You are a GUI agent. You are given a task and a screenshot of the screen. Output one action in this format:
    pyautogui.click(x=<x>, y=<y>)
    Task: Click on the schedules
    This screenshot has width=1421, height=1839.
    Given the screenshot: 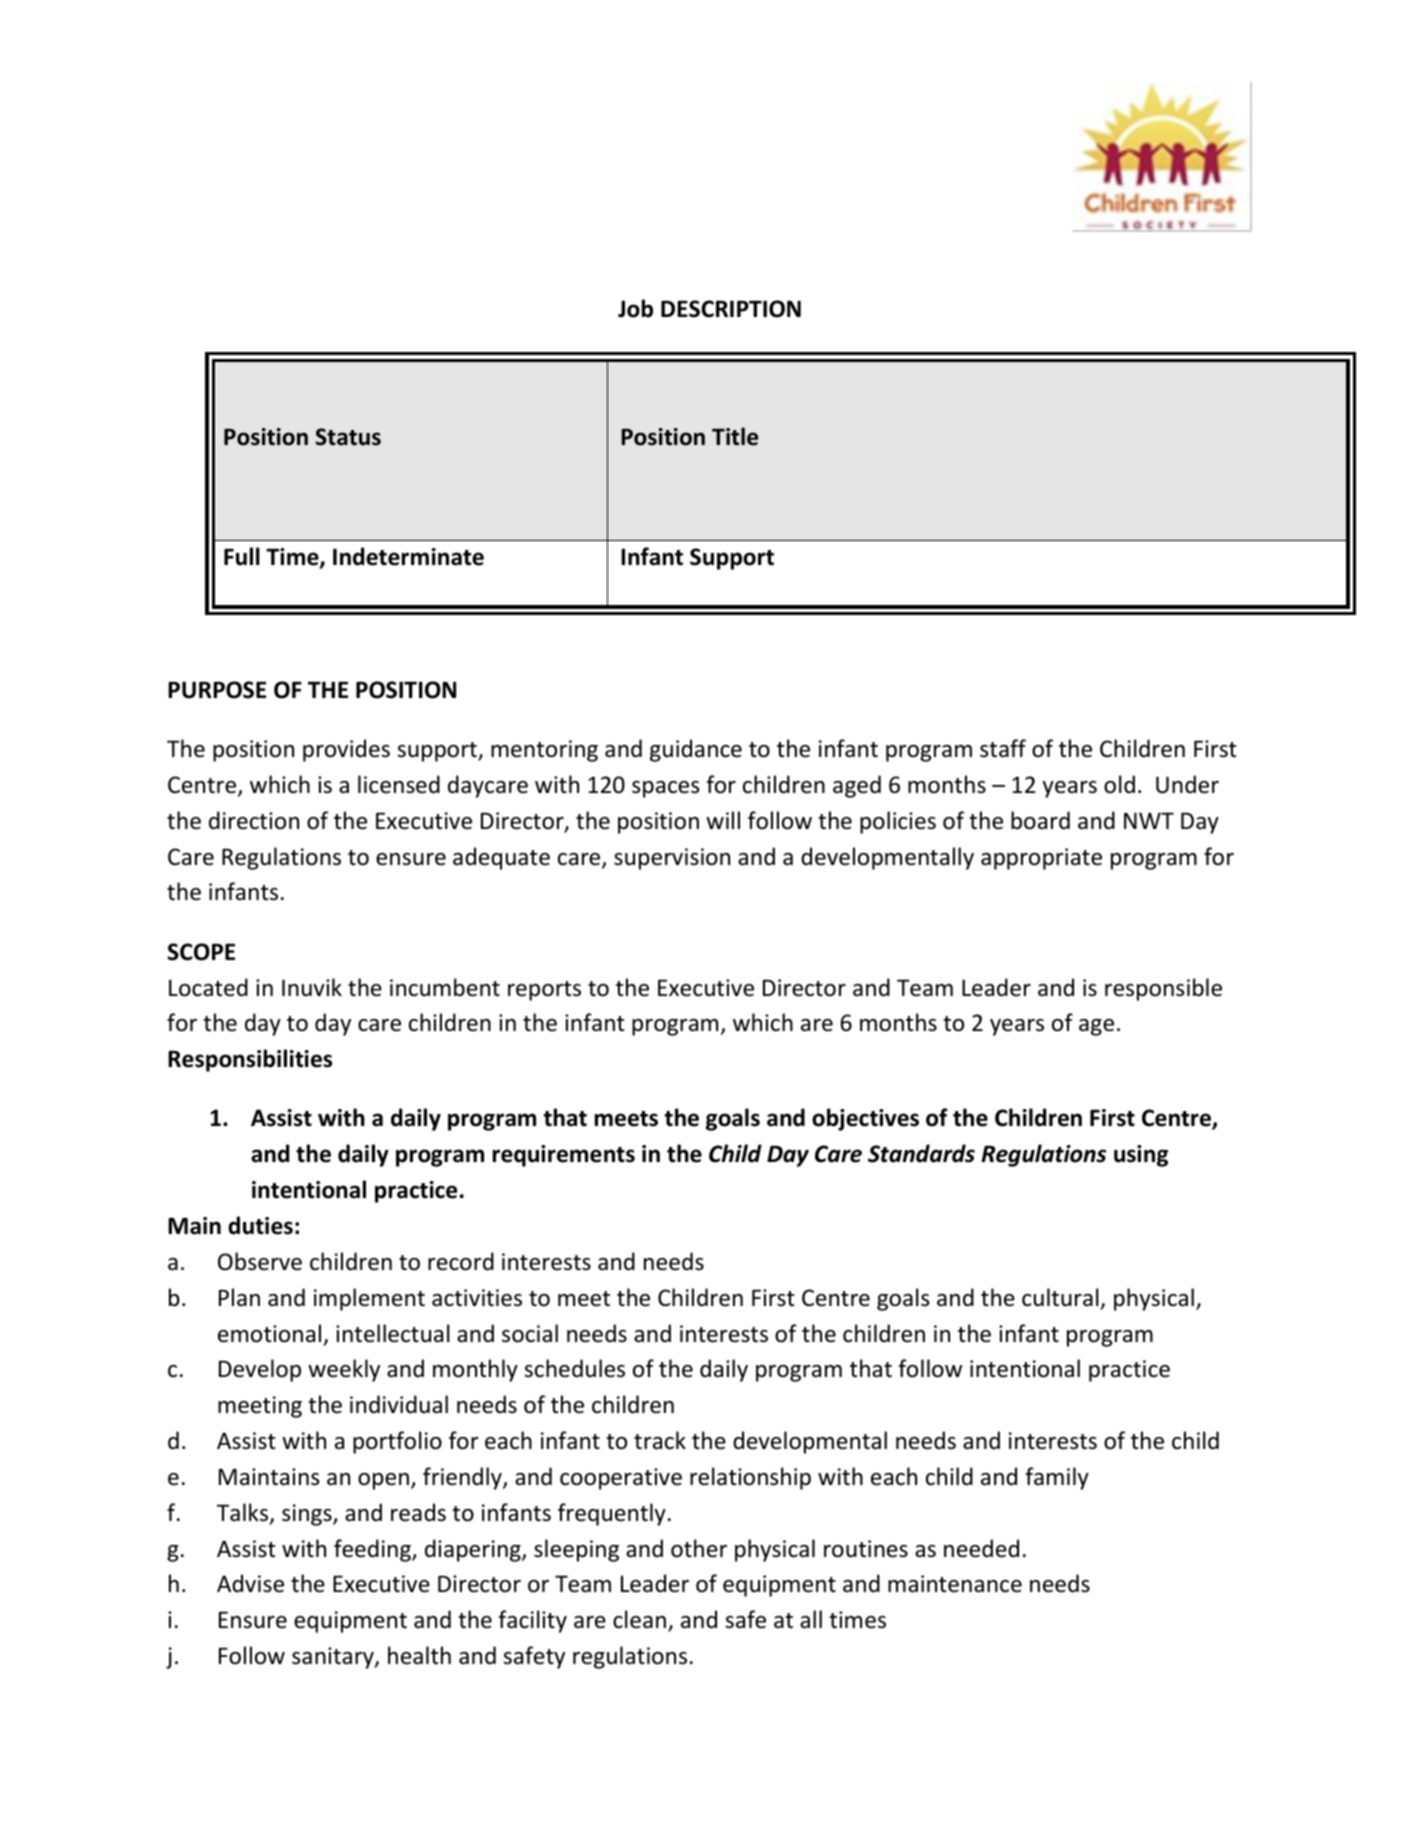 What is the action you would take?
    pyautogui.click(x=574, y=1368)
